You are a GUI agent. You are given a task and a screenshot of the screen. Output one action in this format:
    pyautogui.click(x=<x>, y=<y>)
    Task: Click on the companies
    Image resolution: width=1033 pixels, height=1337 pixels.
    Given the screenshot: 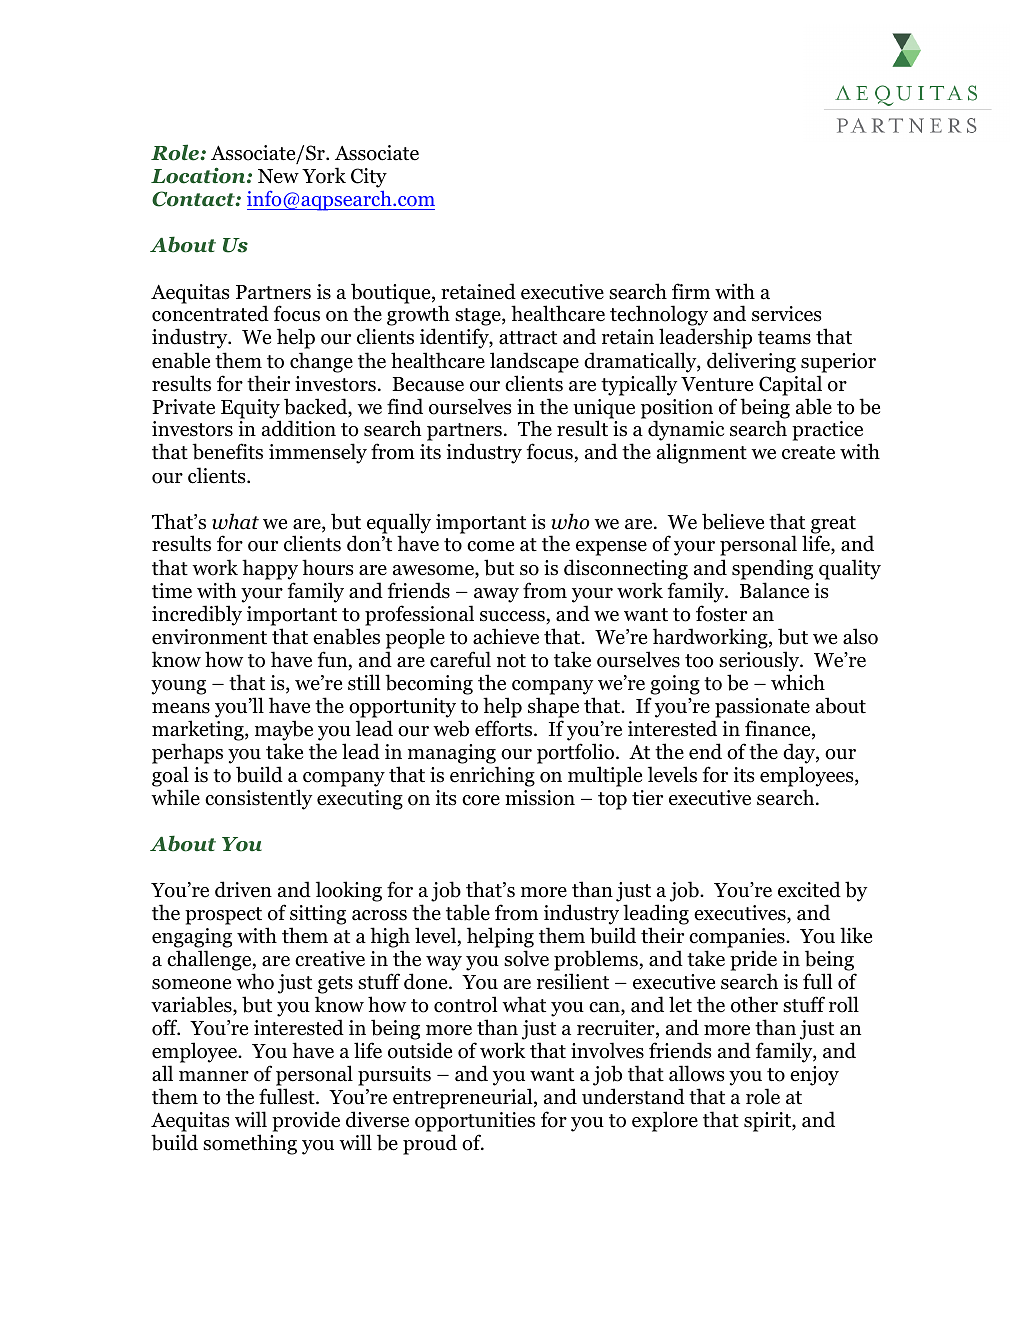 What is the action you would take?
    pyautogui.click(x=738, y=938)
